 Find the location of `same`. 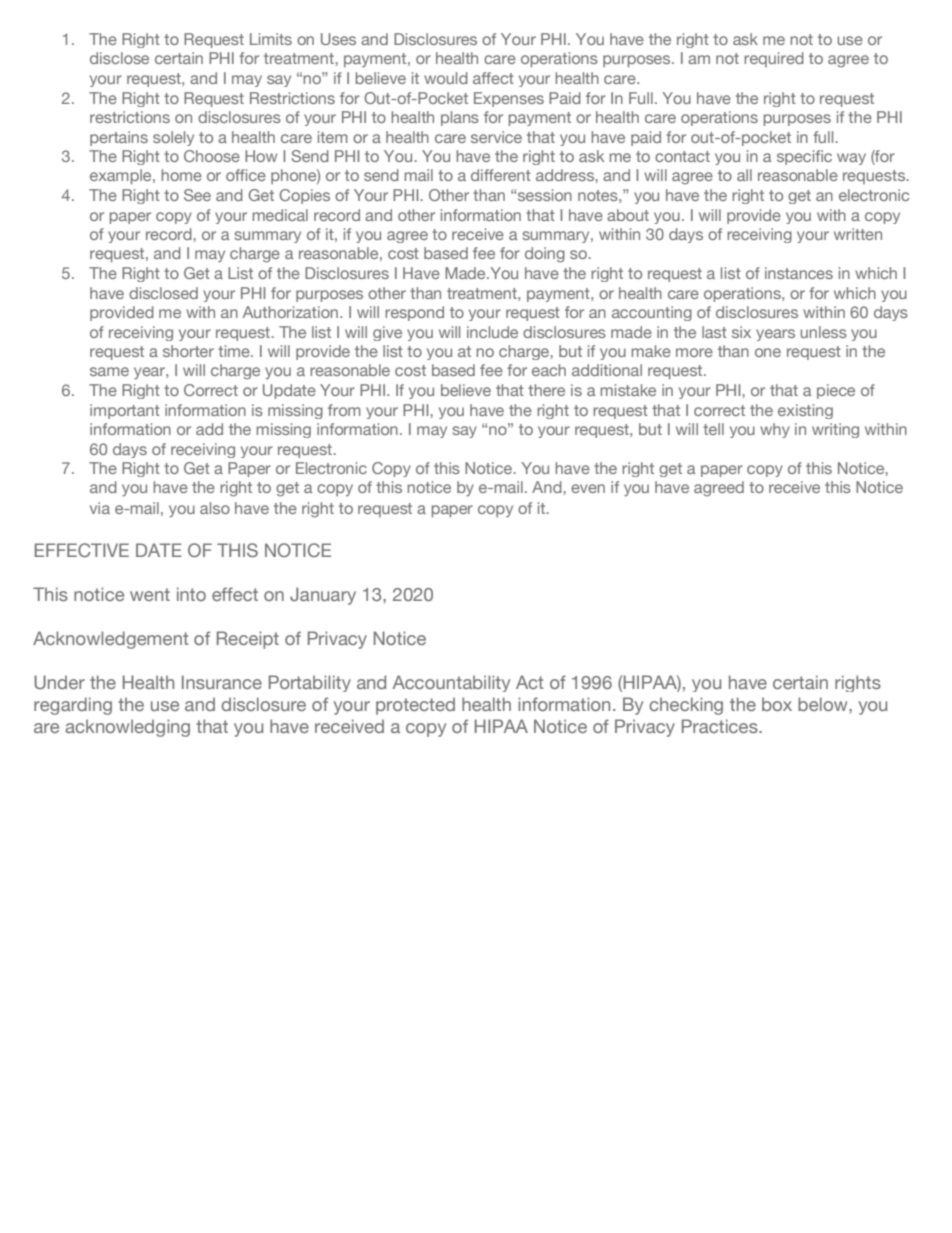

same is located at coordinates (109, 371).
